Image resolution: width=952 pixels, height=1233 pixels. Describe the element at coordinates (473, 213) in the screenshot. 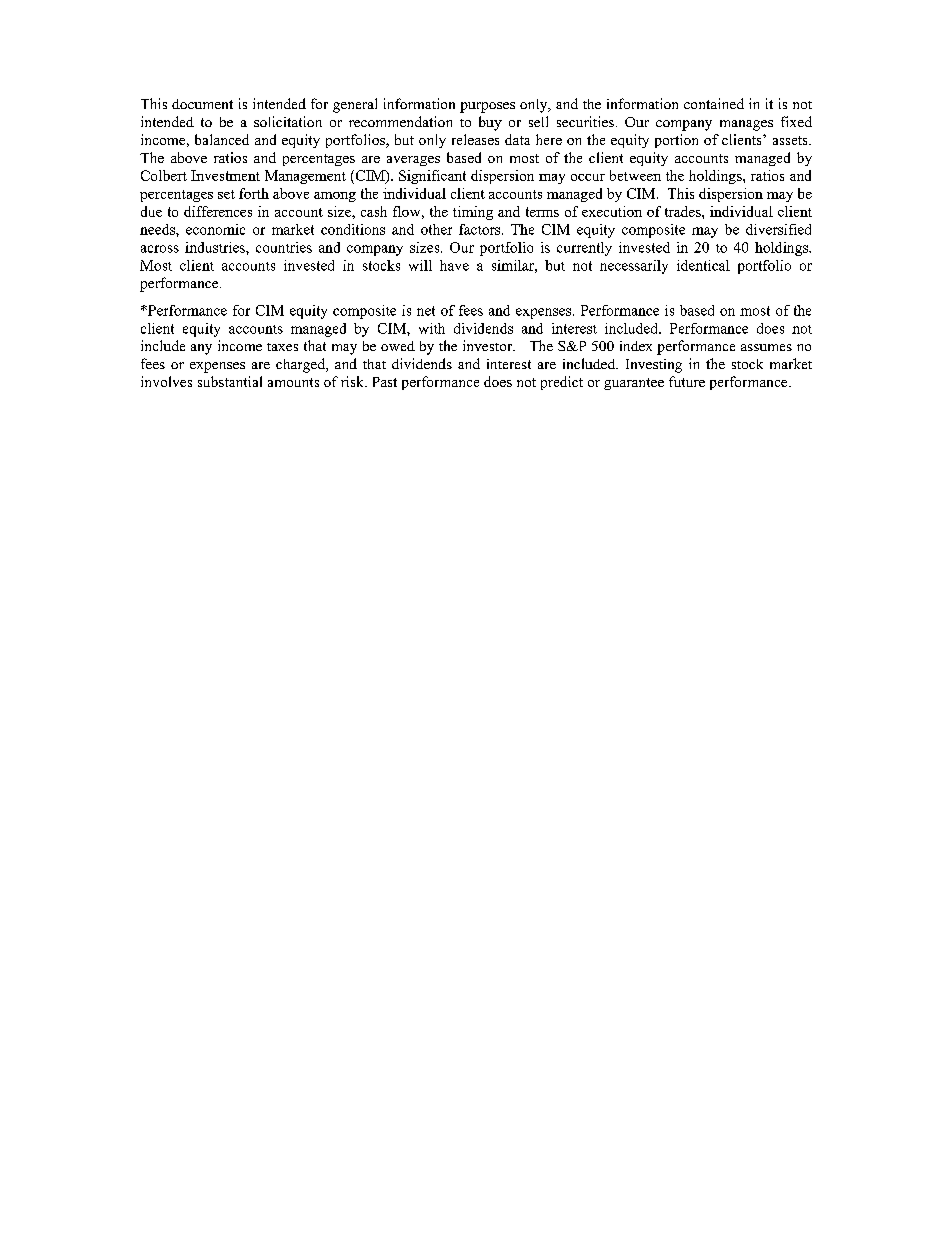

I see `timing` at that location.
